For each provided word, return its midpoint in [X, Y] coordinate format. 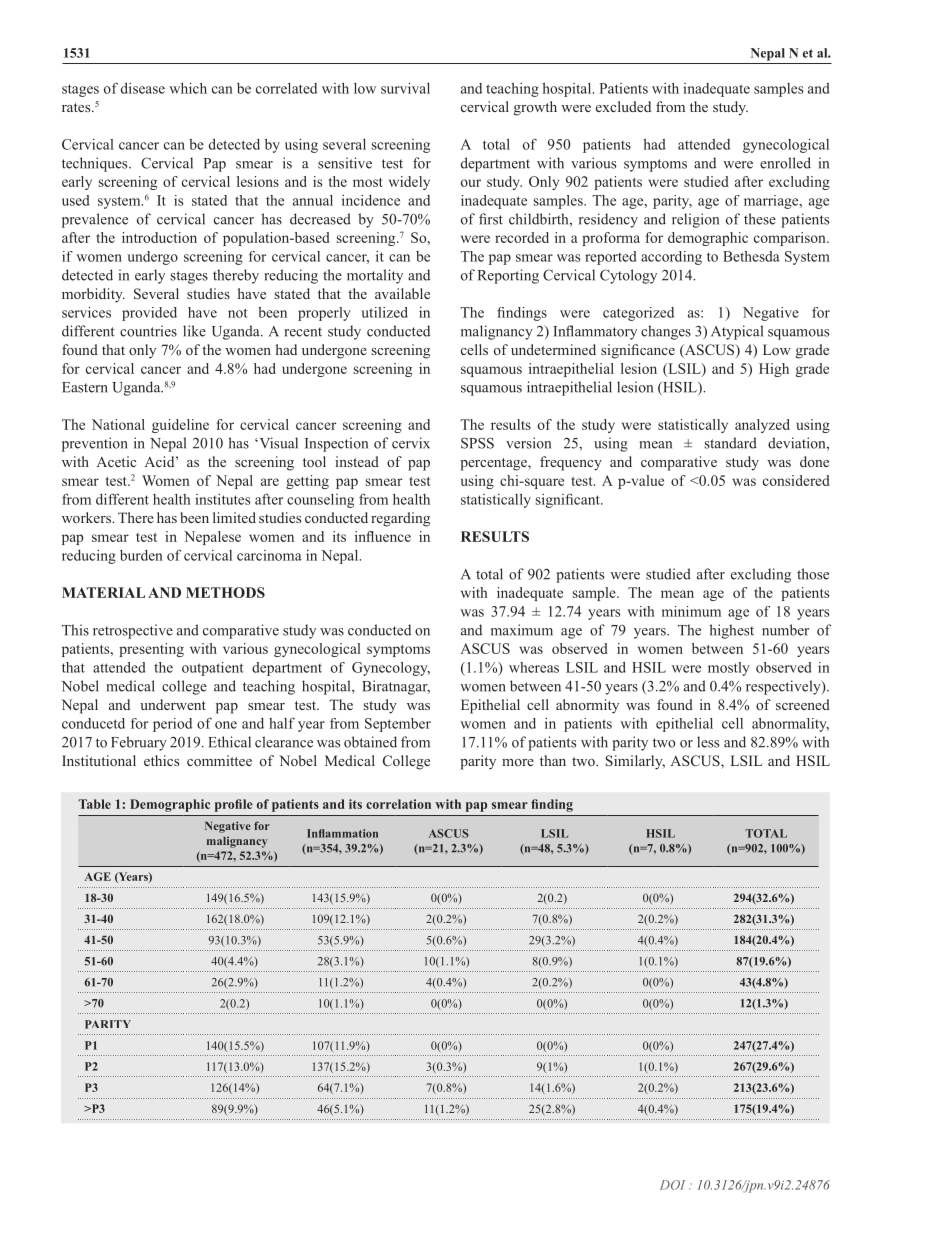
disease [143, 88]
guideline [180, 426]
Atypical [737, 332]
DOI [672, 1185]
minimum [691, 611]
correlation [398, 804]
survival [405, 88]
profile [234, 805]
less [708, 742]
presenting [151, 650]
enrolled [785, 163]
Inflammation [342, 833]
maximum [522, 630]
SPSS [477, 443]
